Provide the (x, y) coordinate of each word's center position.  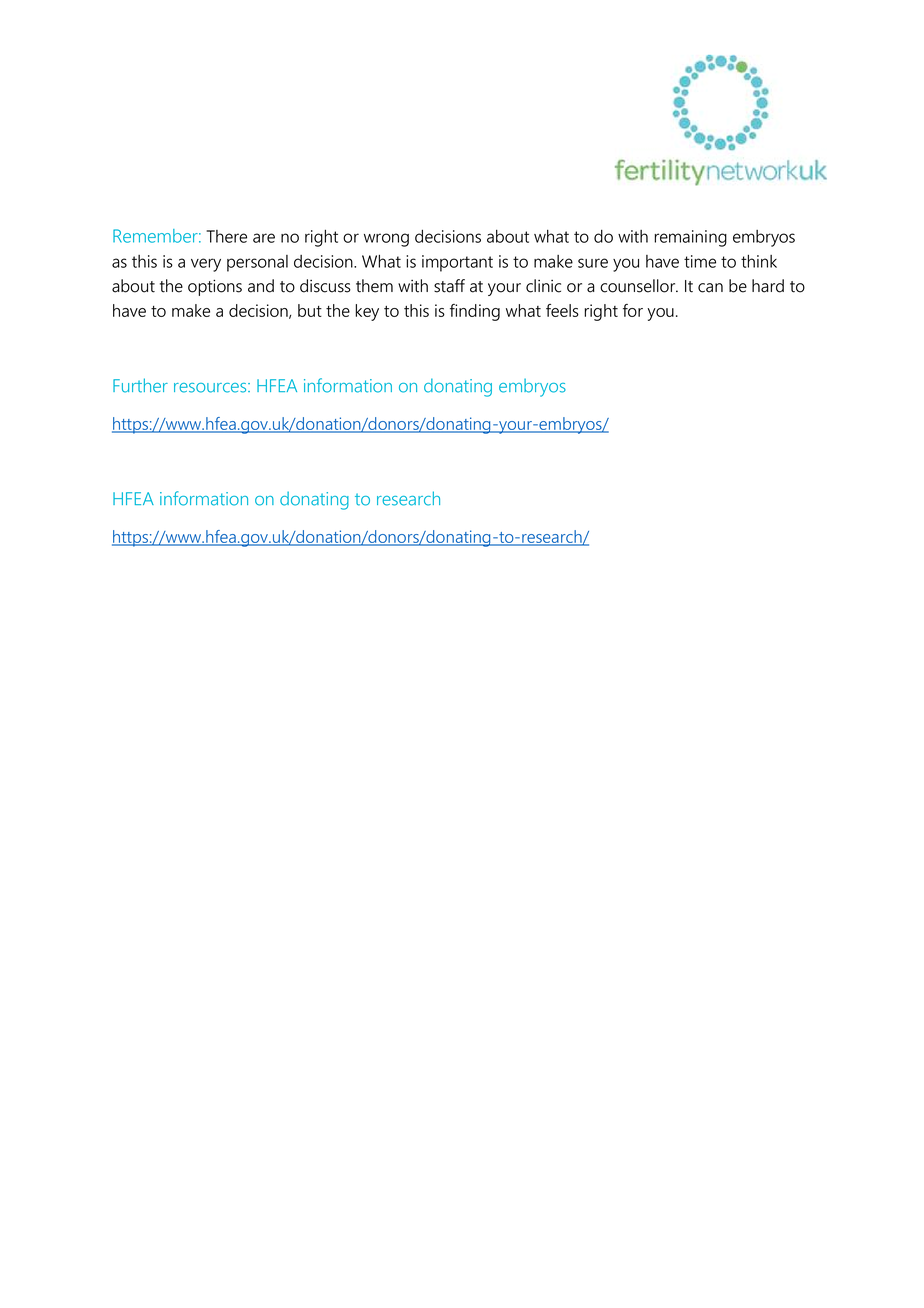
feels (562, 310)
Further (140, 385)
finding (475, 312)
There (226, 236)
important (457, 263)
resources (211, 388)
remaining (690, 238)
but (310, 310)
